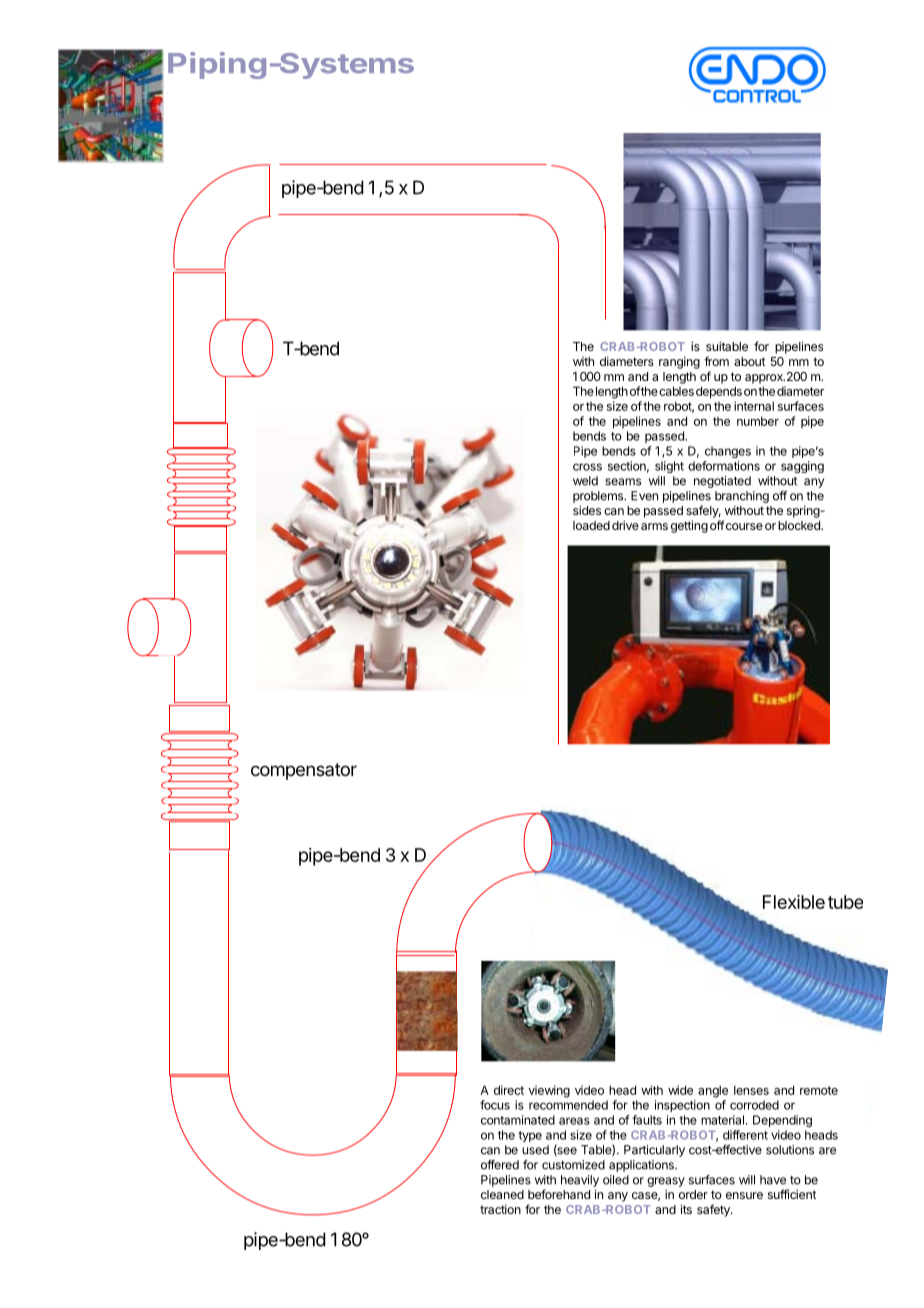  I want to click on heavily, so click(580, 1181).
